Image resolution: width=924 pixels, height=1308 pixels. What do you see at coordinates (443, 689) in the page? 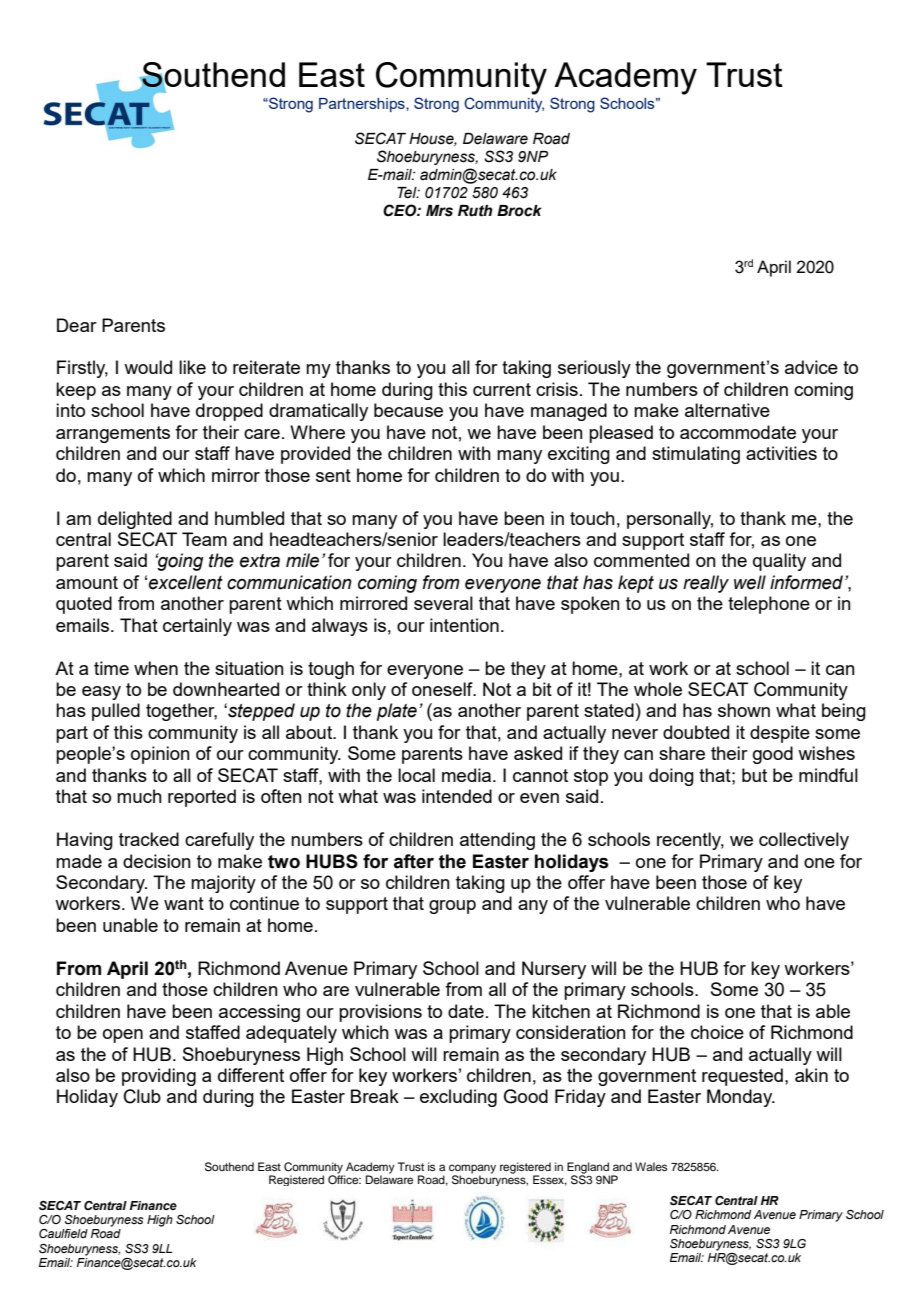
I see `oneself` at bounding box center [443, 689].
